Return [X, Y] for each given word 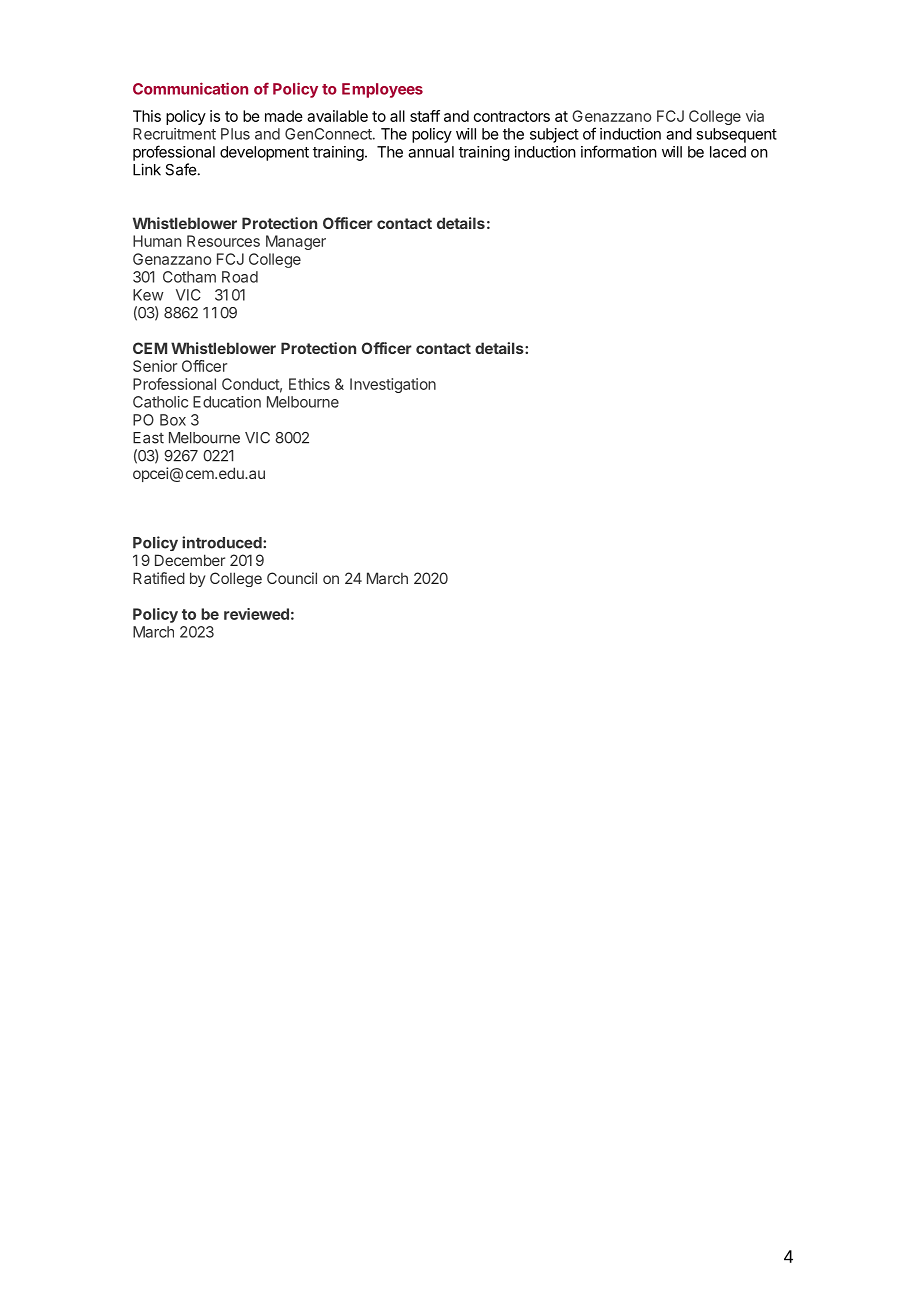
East [148, 438]
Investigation [393, 385]
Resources [223, 241]
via [755, 116]
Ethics [309, 384]
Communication [190, 88]
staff [425, 116]
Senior [155, 366]
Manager [296, 242]
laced [728, 152]
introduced [223, 542]
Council [292, 578]
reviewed [256, 614]
